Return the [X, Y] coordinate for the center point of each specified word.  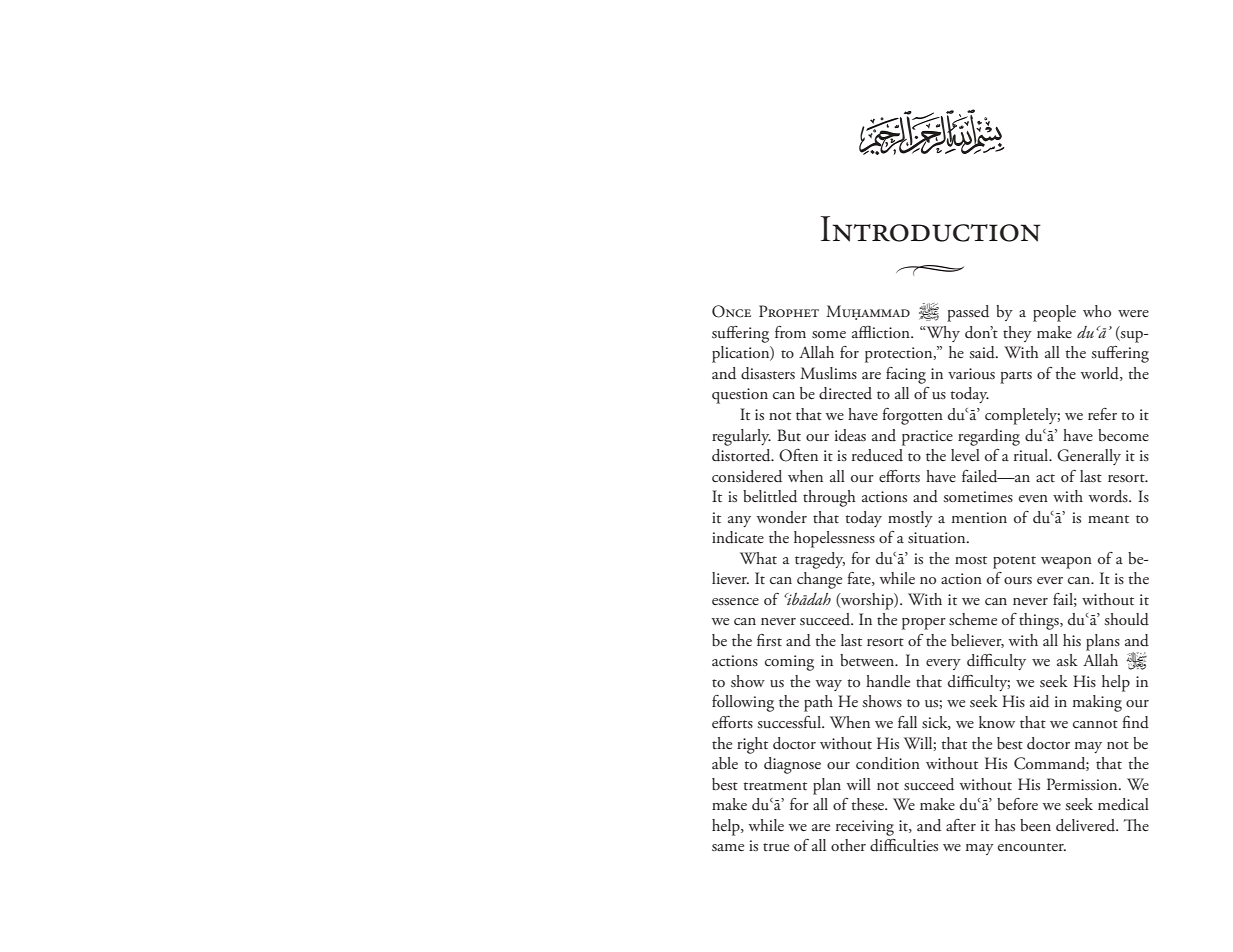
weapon [1066, 563]
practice [927, 438]
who [1097, 311]
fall [907, 722]
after [961, 825]
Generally [1089, 457]
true [776, 847]
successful [790, 722]
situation [938, 538]
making [1097, 703]
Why [942, 334]
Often [798, 455]
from [790, 332]
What [758, 558]
